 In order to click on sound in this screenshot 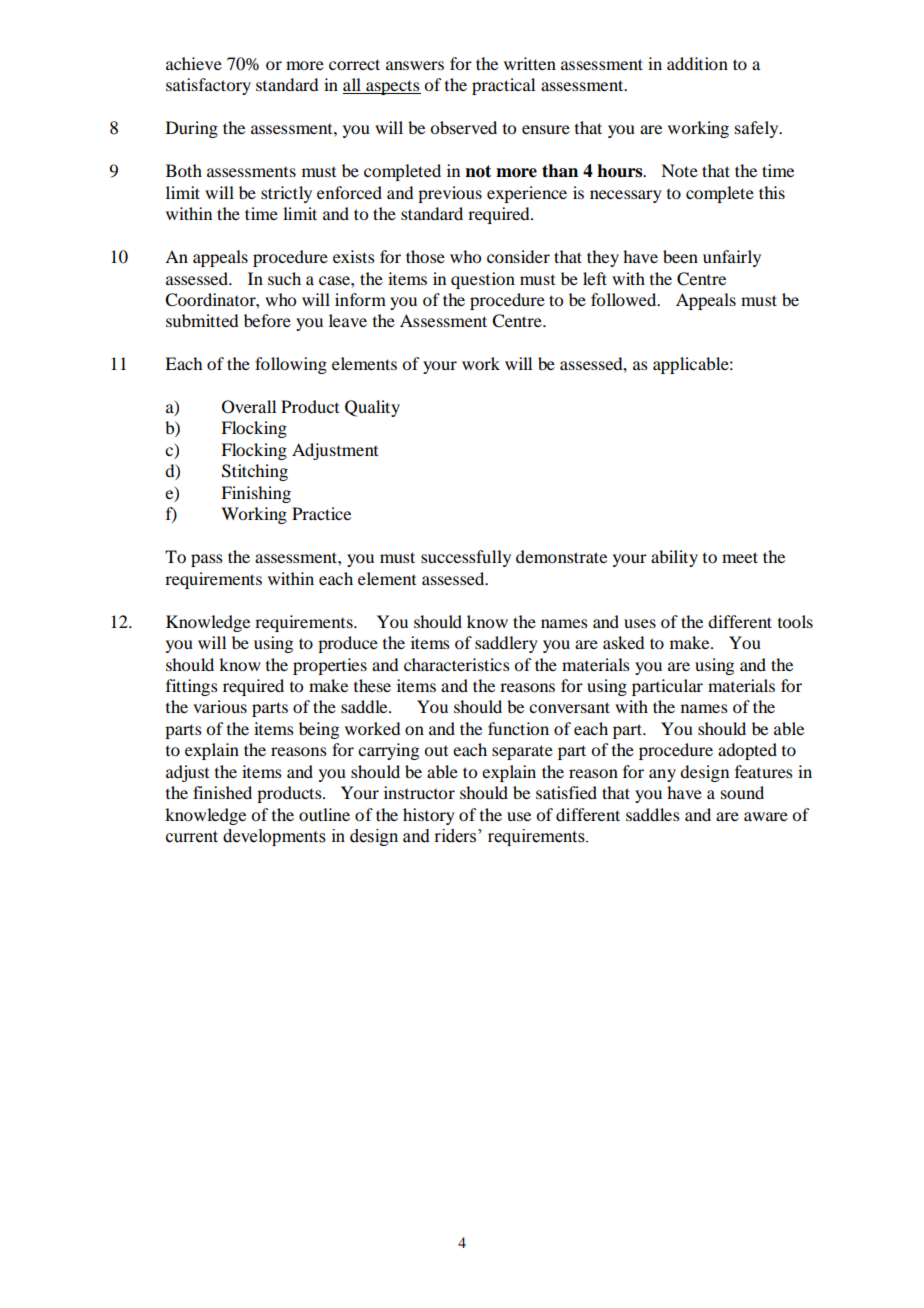, I will do `click(742, 792)`.
